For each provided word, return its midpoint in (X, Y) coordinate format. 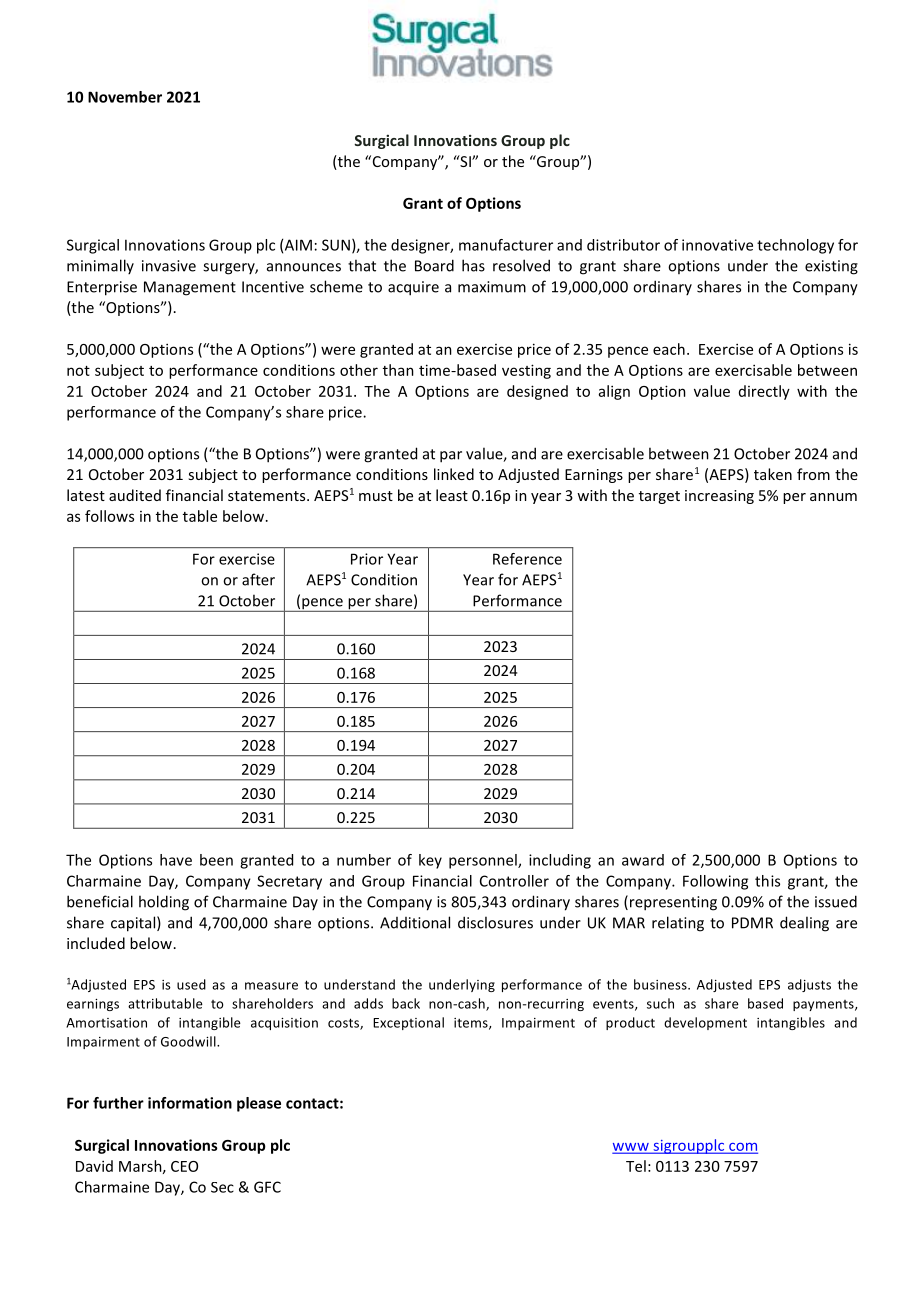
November (125, 97)
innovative (717, 245)
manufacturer (506, 245)
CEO (184, 1166)
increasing (719, 497)
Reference (527, 559)
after (258, 579)
